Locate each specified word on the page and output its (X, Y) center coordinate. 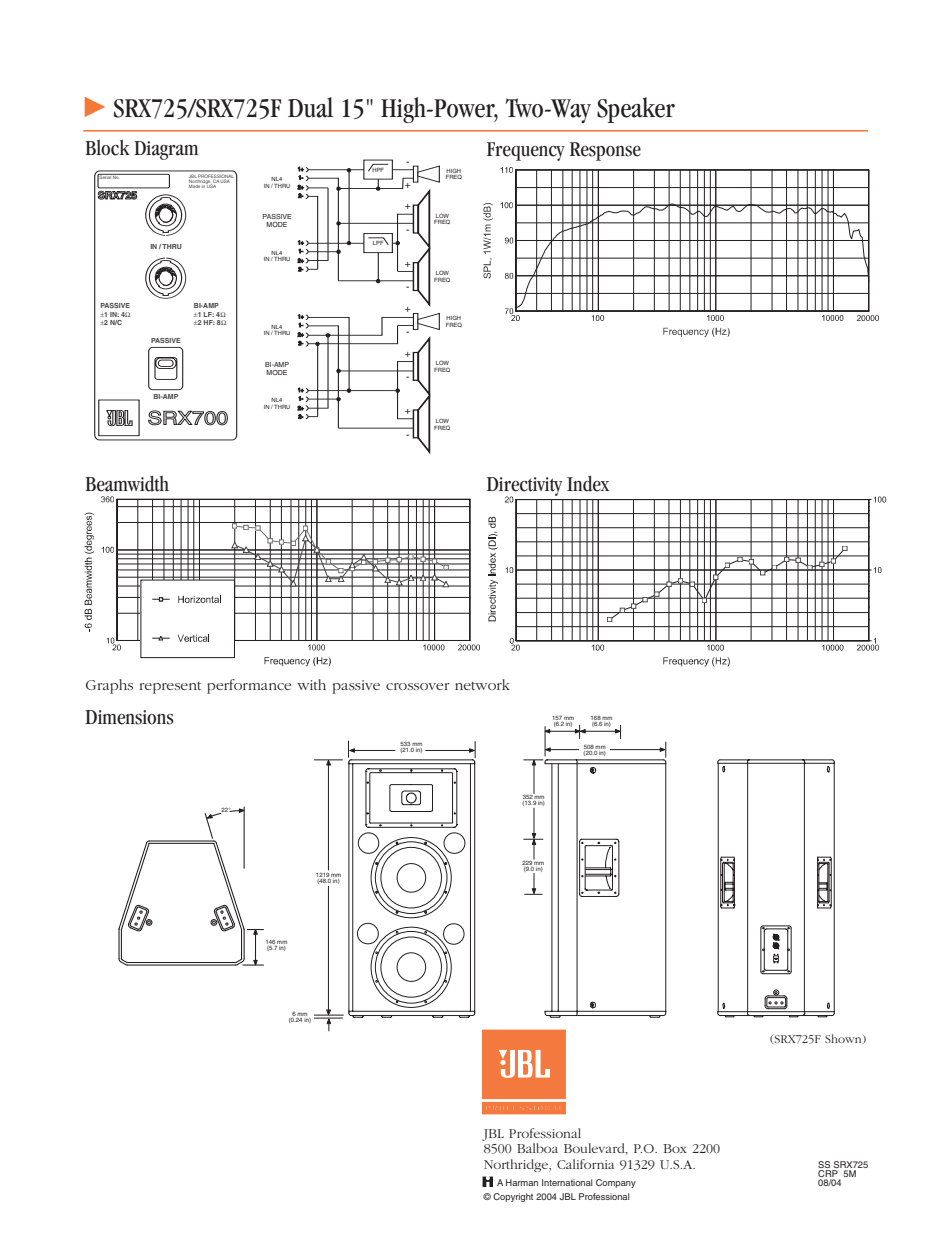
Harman (522, 1182)
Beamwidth (127, 483)
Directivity (524, 487)
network (482, 684)
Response (605, 151)
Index (588, 483)
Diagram (166, 150)
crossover (418, 686)
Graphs (109, 686)
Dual (310, 107)
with (311, 684)
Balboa (537, 1148)
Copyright (513, 1197)
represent (170, 688)
